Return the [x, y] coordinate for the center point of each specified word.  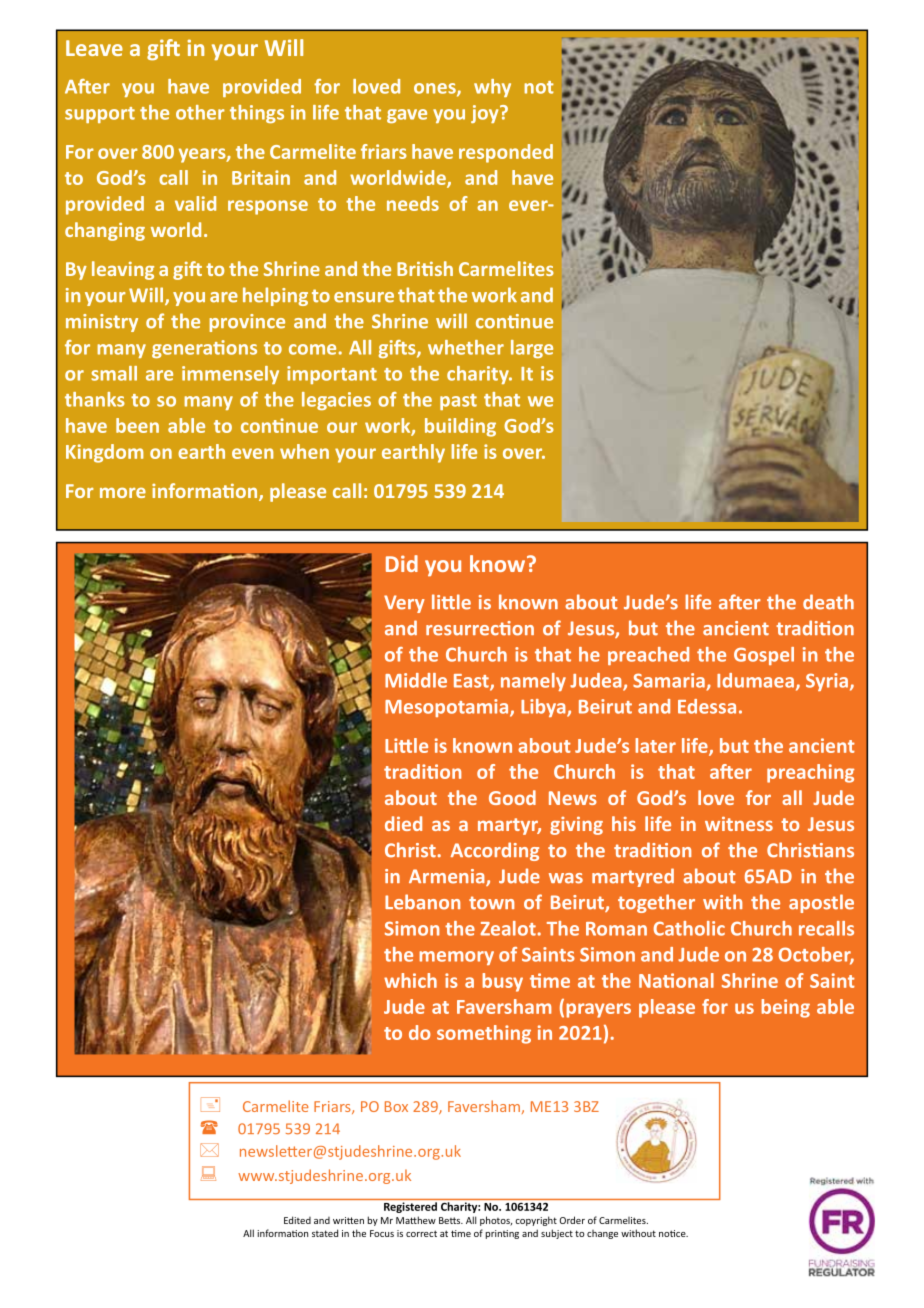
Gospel [764, 656]
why [492, 88]
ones [436, 89]
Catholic [689, 928]
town [491, 903]
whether [466, 347]
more [123, 492]
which [410, 980]
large [532, 349]
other [200, 112]
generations [204, 349]
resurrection [480, 628]
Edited [297, 1220]
